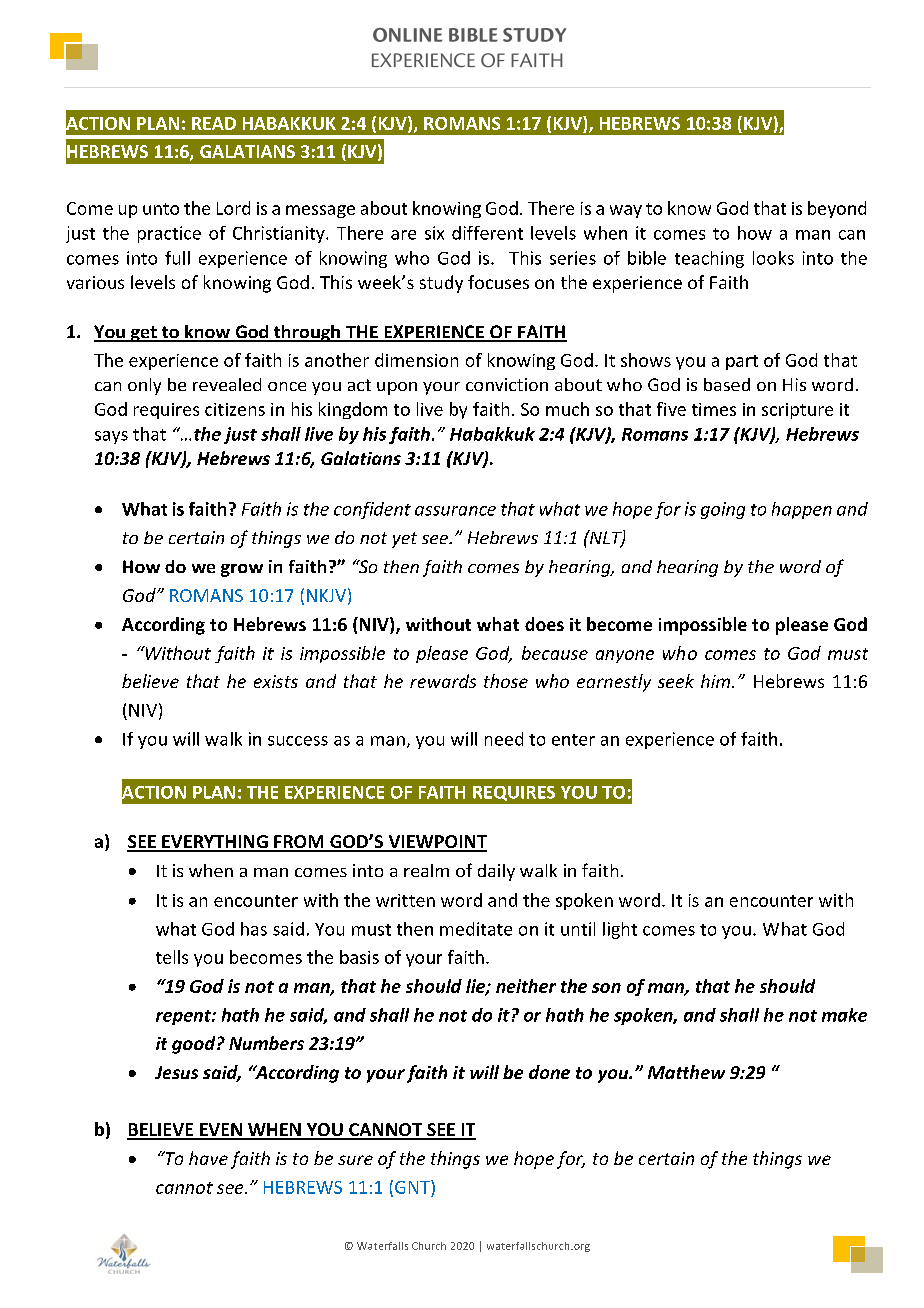  What do you see at coordinates (443, 681) in the document?
I see `rewards` at bounding box center [443, 681].
